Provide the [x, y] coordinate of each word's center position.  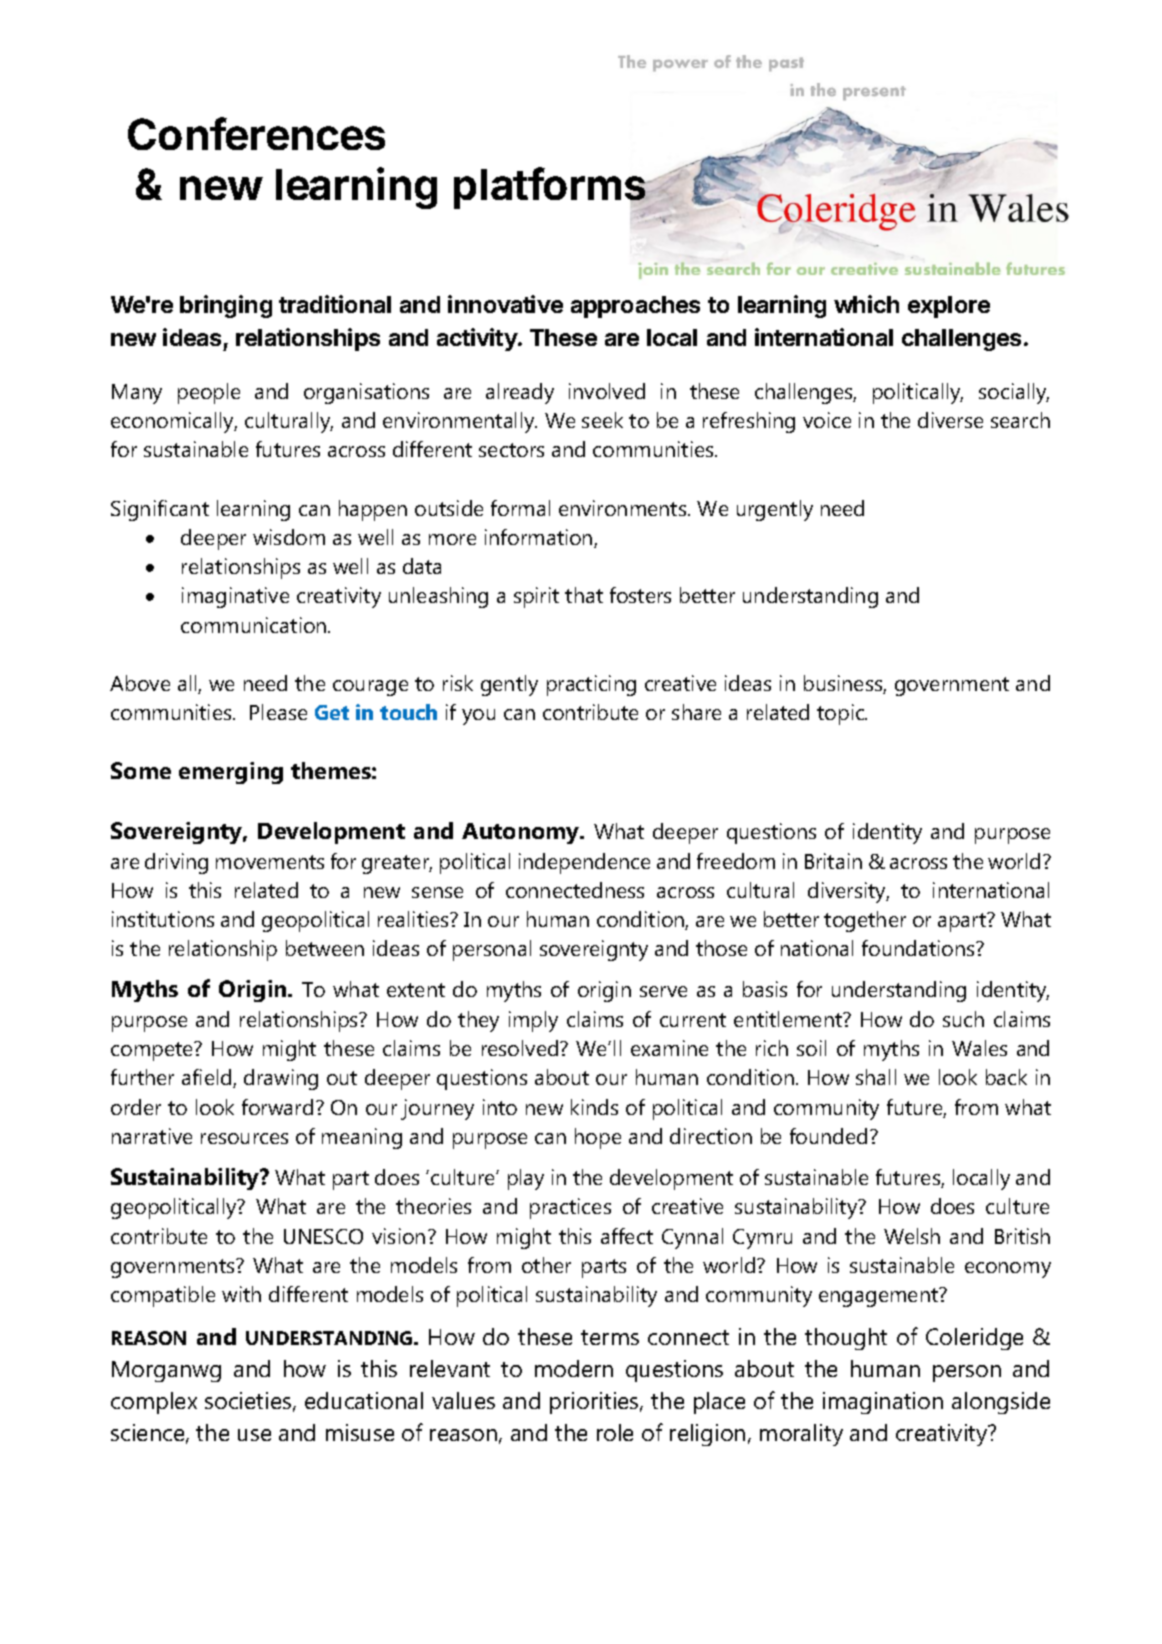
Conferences [256, 133]
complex [154, 1403]
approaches [635, 307]
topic [842, 714]
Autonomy [522, 833]
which [866, 304]
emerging [231, 773]
